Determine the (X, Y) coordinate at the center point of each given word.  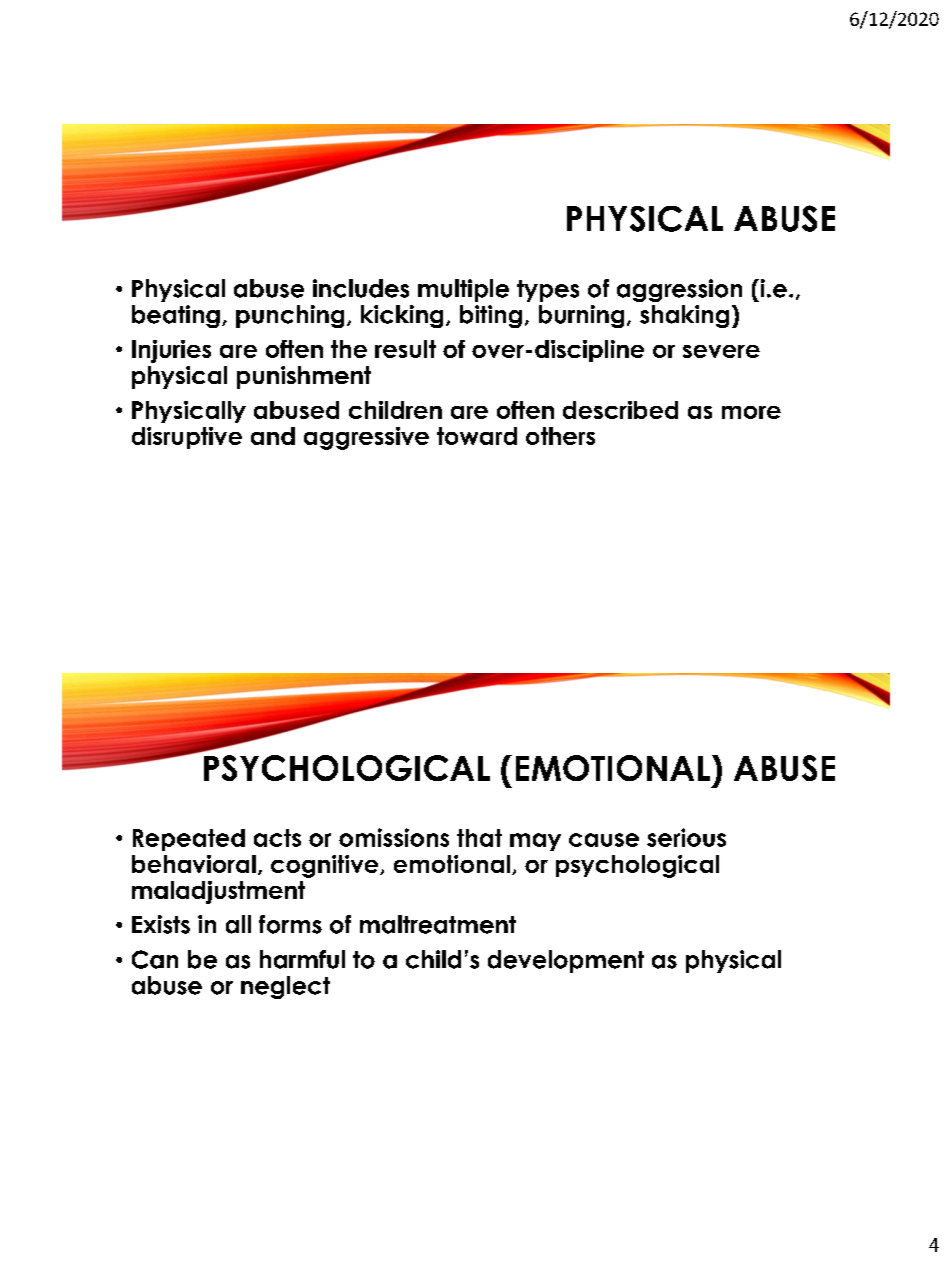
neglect (285, 987)
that (479, 838)
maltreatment (438, 924)
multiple (463, 290)
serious (686, 837)
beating (176, 316)
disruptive (187, 438)
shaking (684, 316)
